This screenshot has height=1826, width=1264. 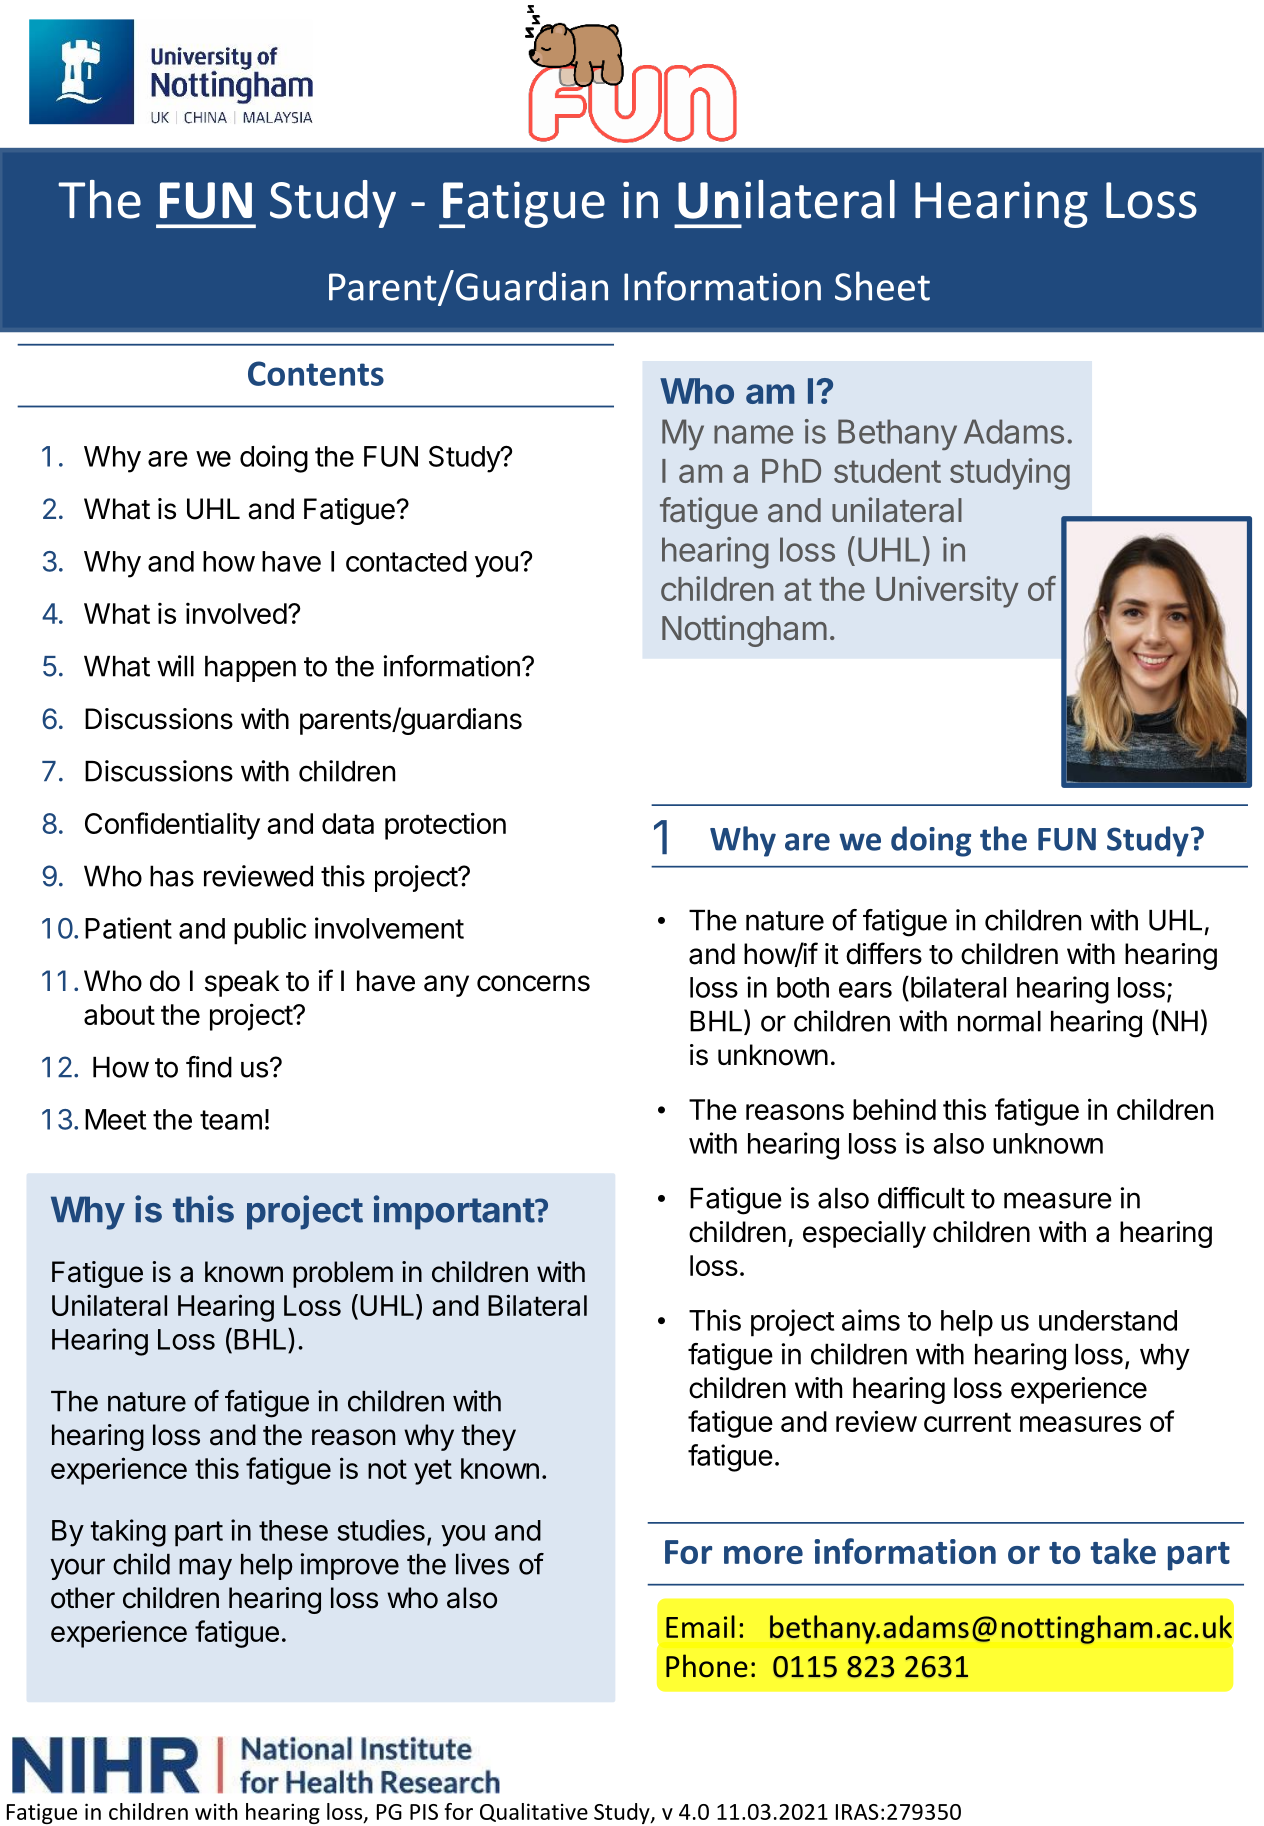 What do you see at coordinates (753, 434) in the screenshot?
I see `name` at bounding box center [753, 434].
